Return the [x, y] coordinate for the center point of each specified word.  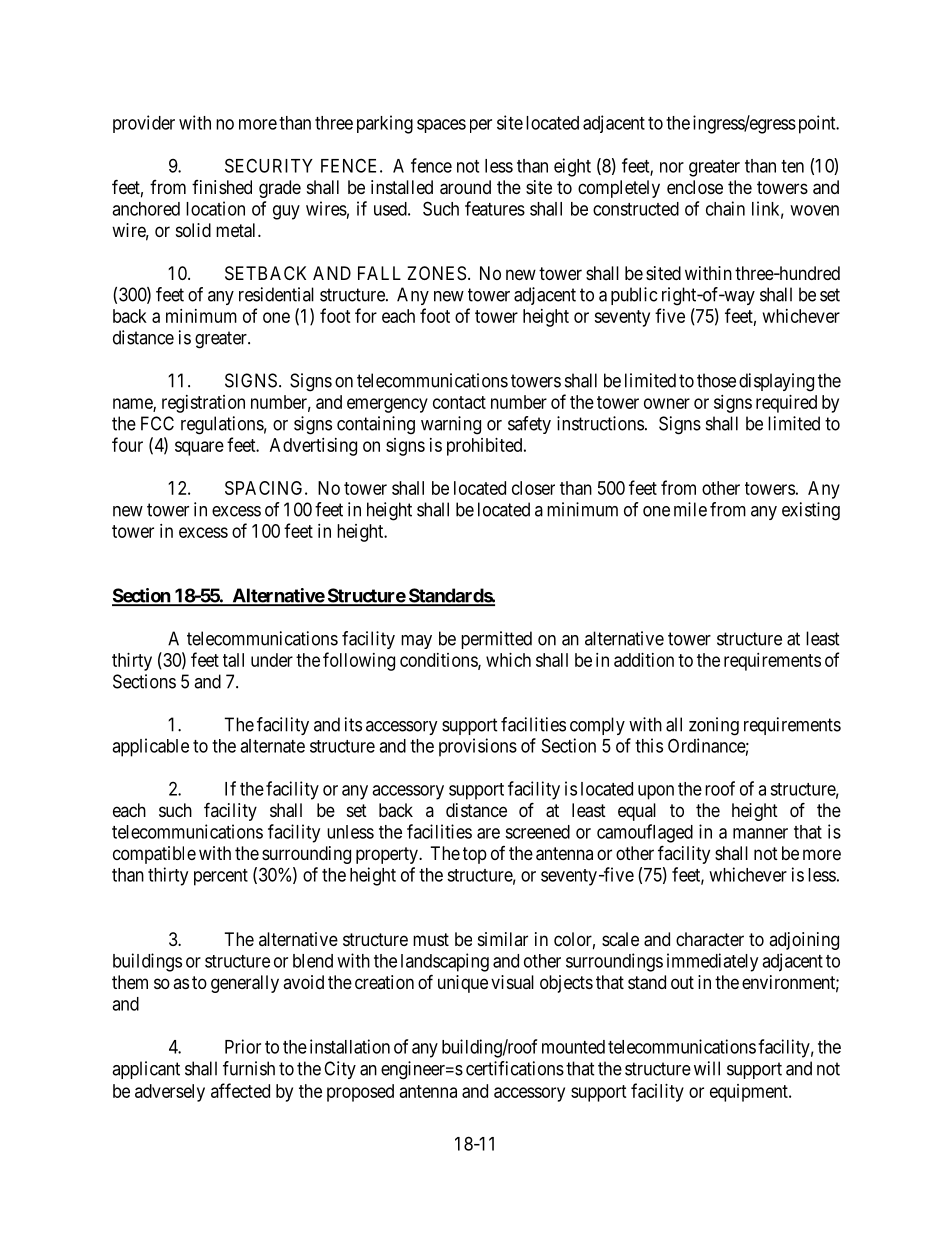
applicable [150, 747]
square [199, 448]
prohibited [486, 447]
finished [222, 187]
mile [690, 509]
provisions [478, 747]
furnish [249, 1068]
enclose [695, 187]
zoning [714, 726]
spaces [441, 126]
